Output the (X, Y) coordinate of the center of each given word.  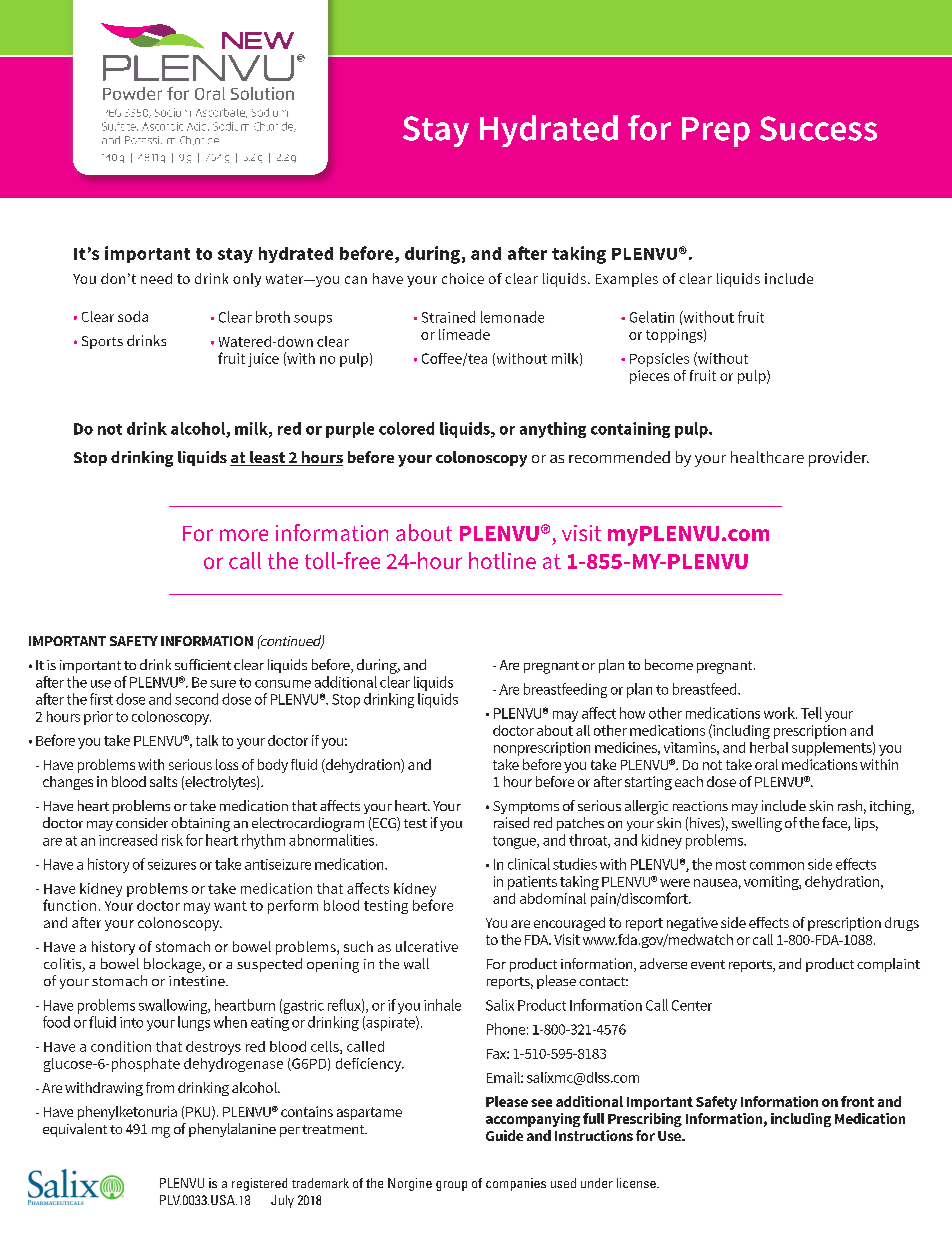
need (156, 278)
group (451, 1186)
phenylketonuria (127, 1113)
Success (818, 128)
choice (463, 278)
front (857, 1101)
